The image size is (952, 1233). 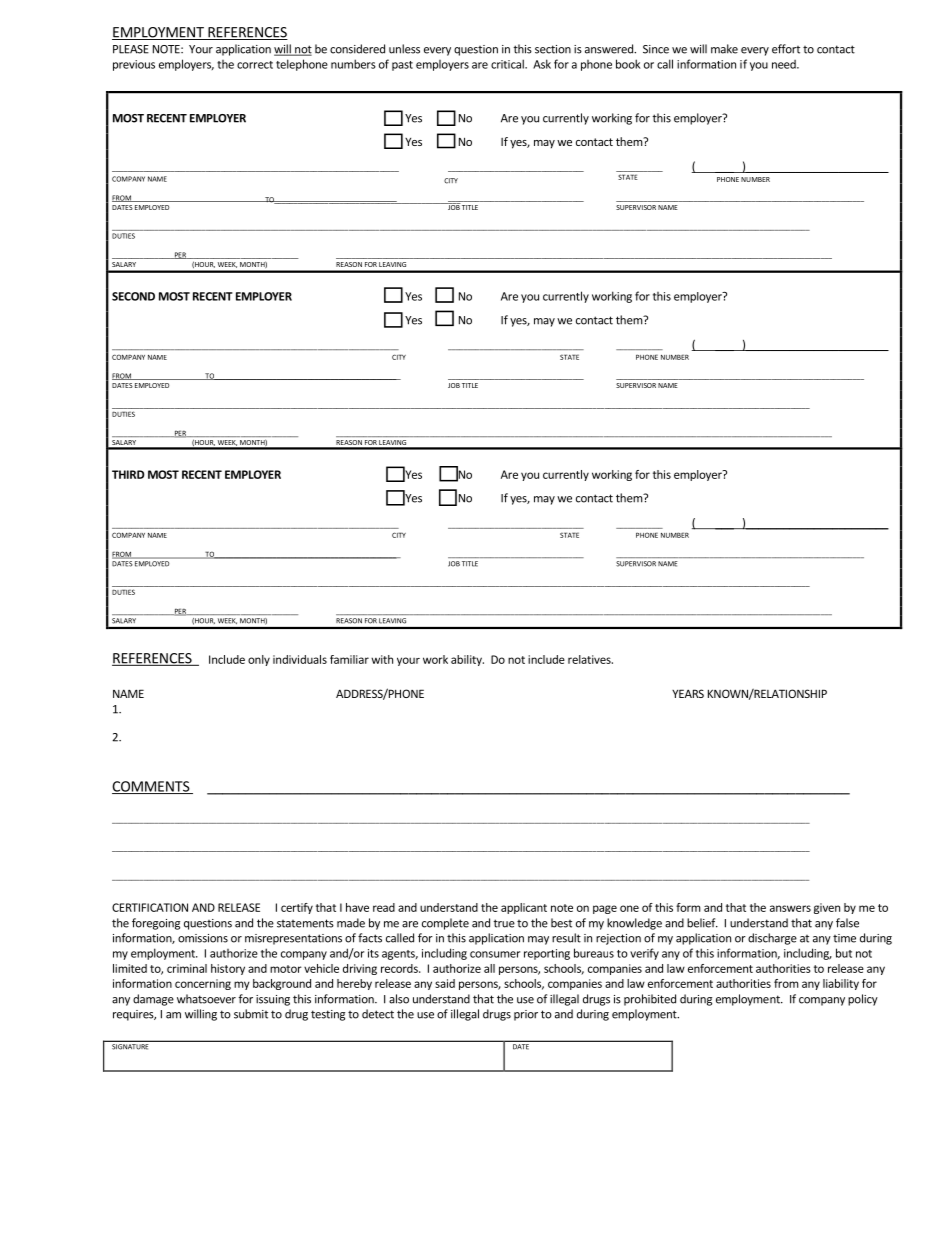 What do you see at coordinates (206, 999) in the document?
I see `whatsoever` at bounding box center [206, 999].
